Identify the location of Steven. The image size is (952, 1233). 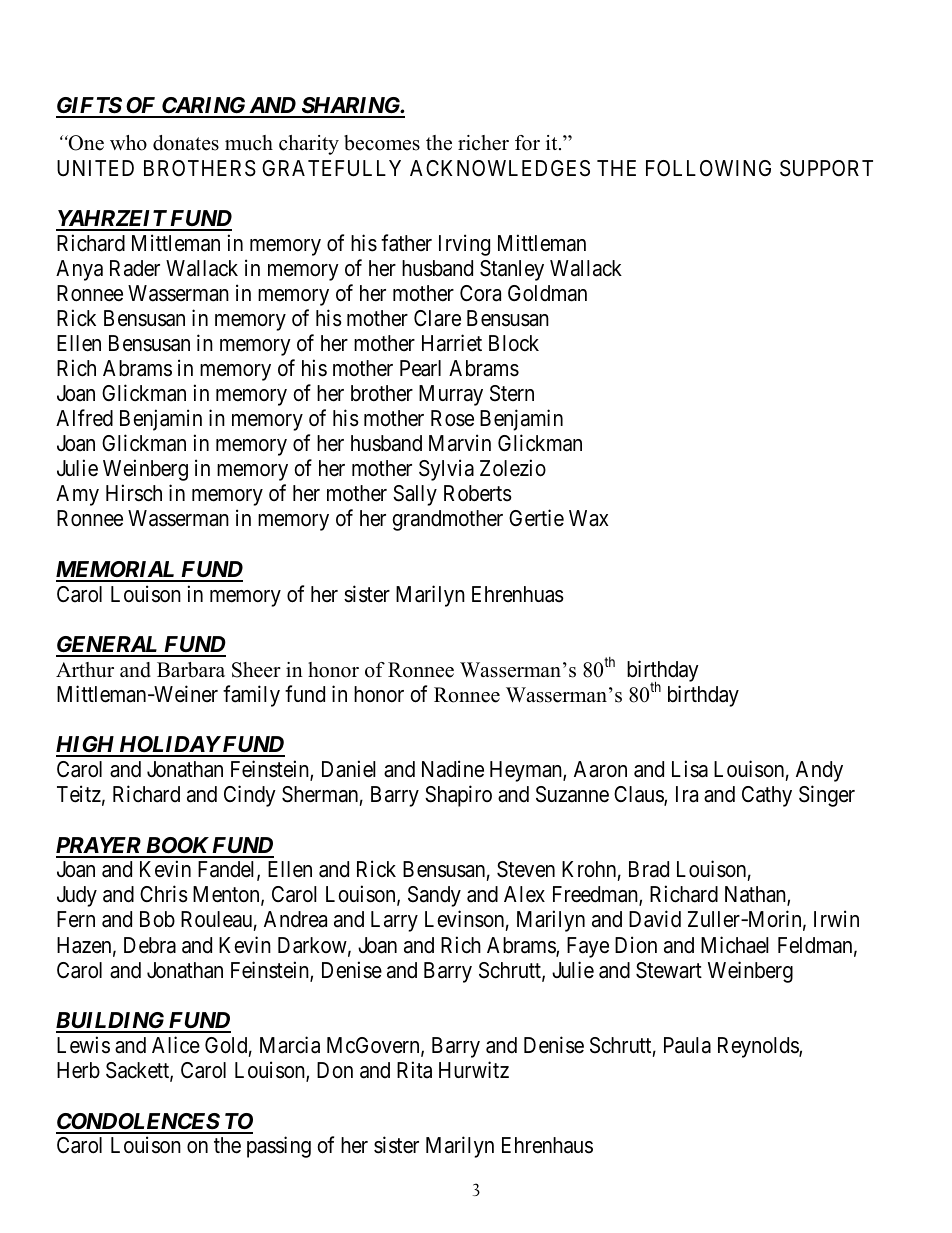
(526, 869).
